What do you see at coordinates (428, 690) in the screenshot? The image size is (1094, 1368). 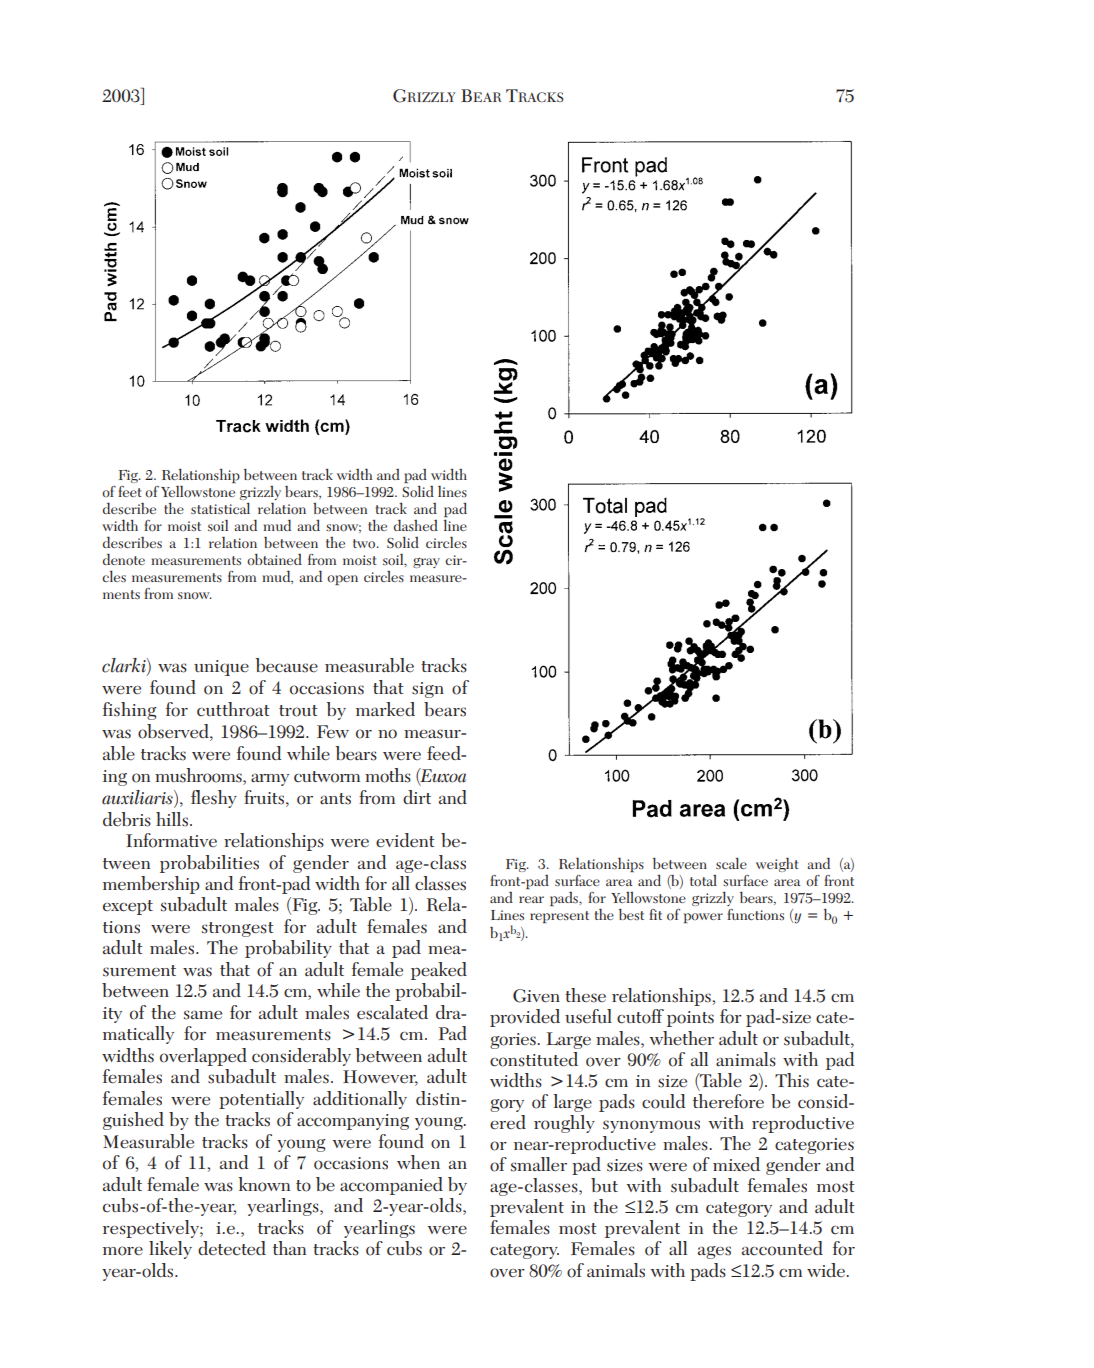 I see `sign` at bounding box center [428, 690].
